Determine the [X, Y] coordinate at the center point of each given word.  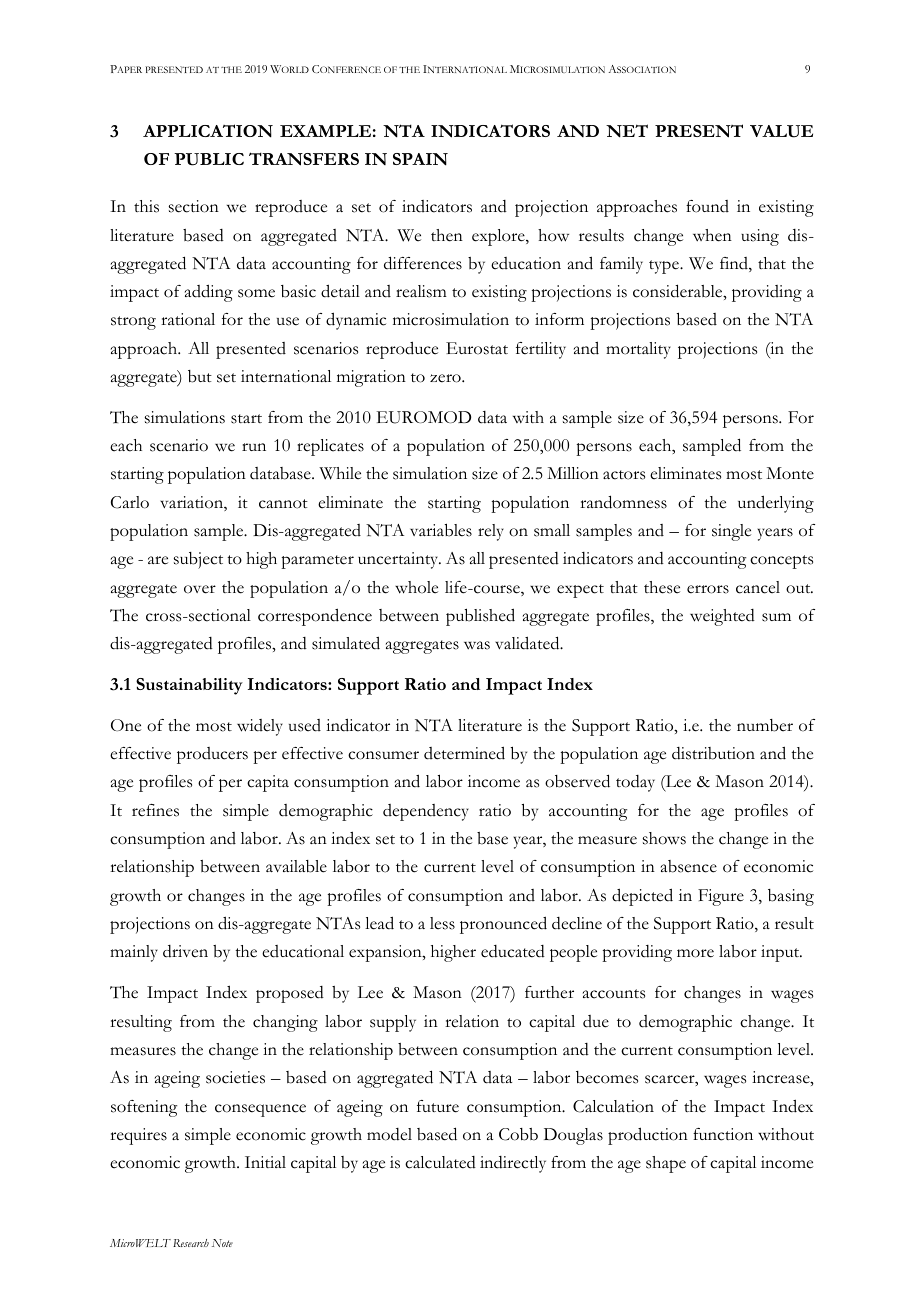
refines [155, 810]
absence [689, 866]
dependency [426, 812]
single [731, 532]
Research [191, 1243]
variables [441, 530]
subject [198, 560]
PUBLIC [209, 159]
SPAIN [420, 159]
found [707, 206]
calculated [440, 1162]
